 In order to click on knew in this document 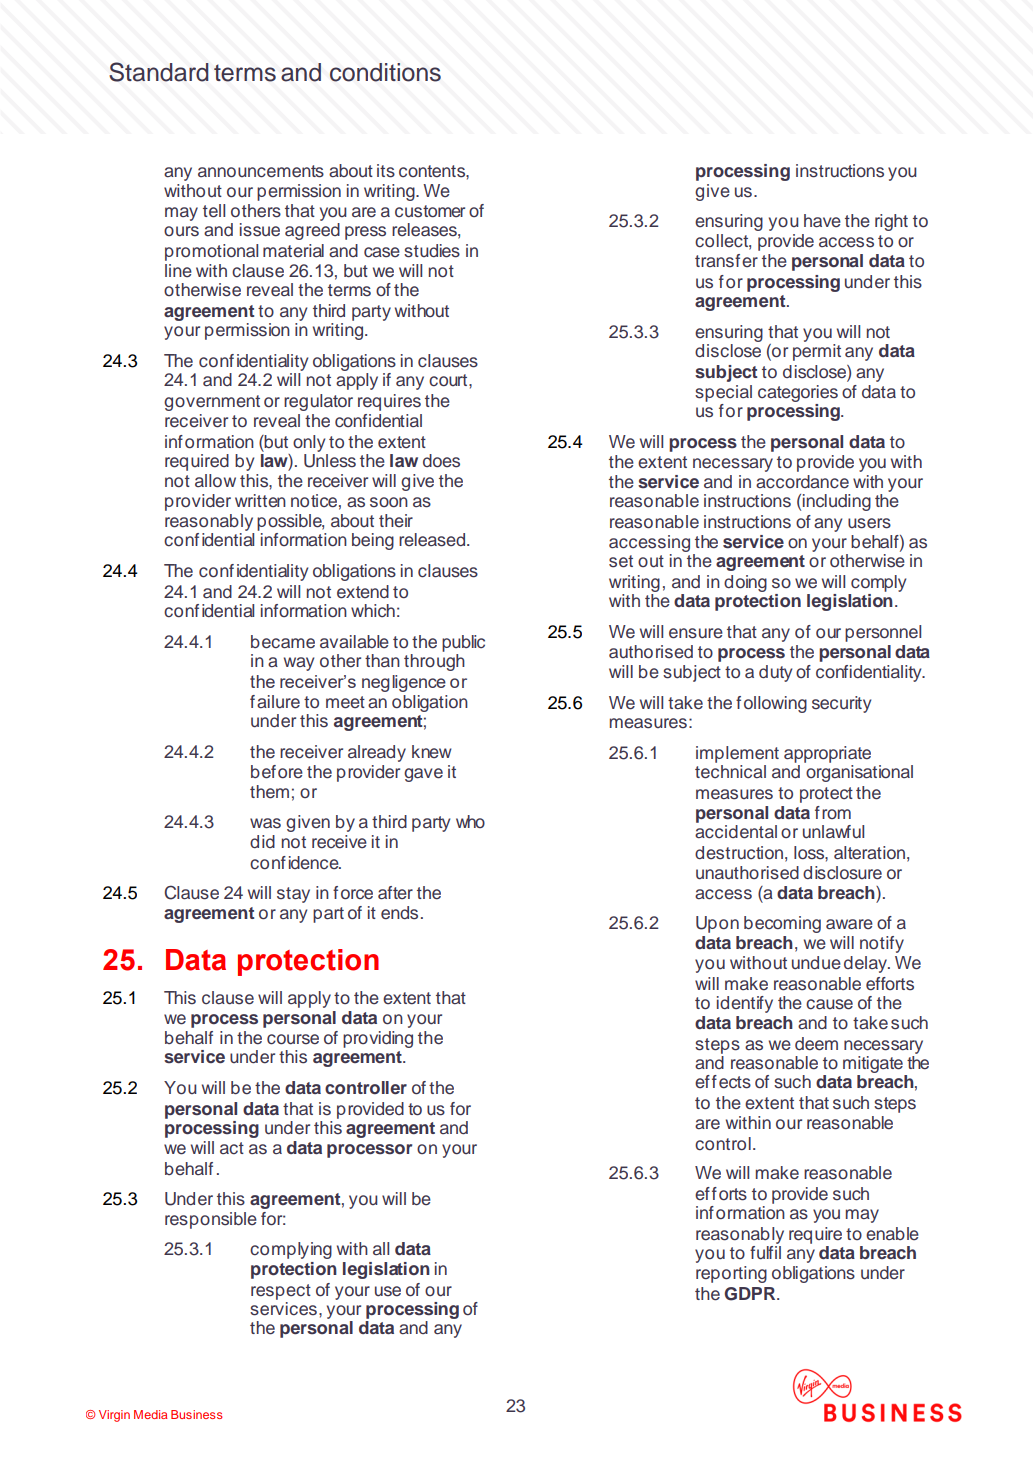, I will do `click(432, 752)`.
